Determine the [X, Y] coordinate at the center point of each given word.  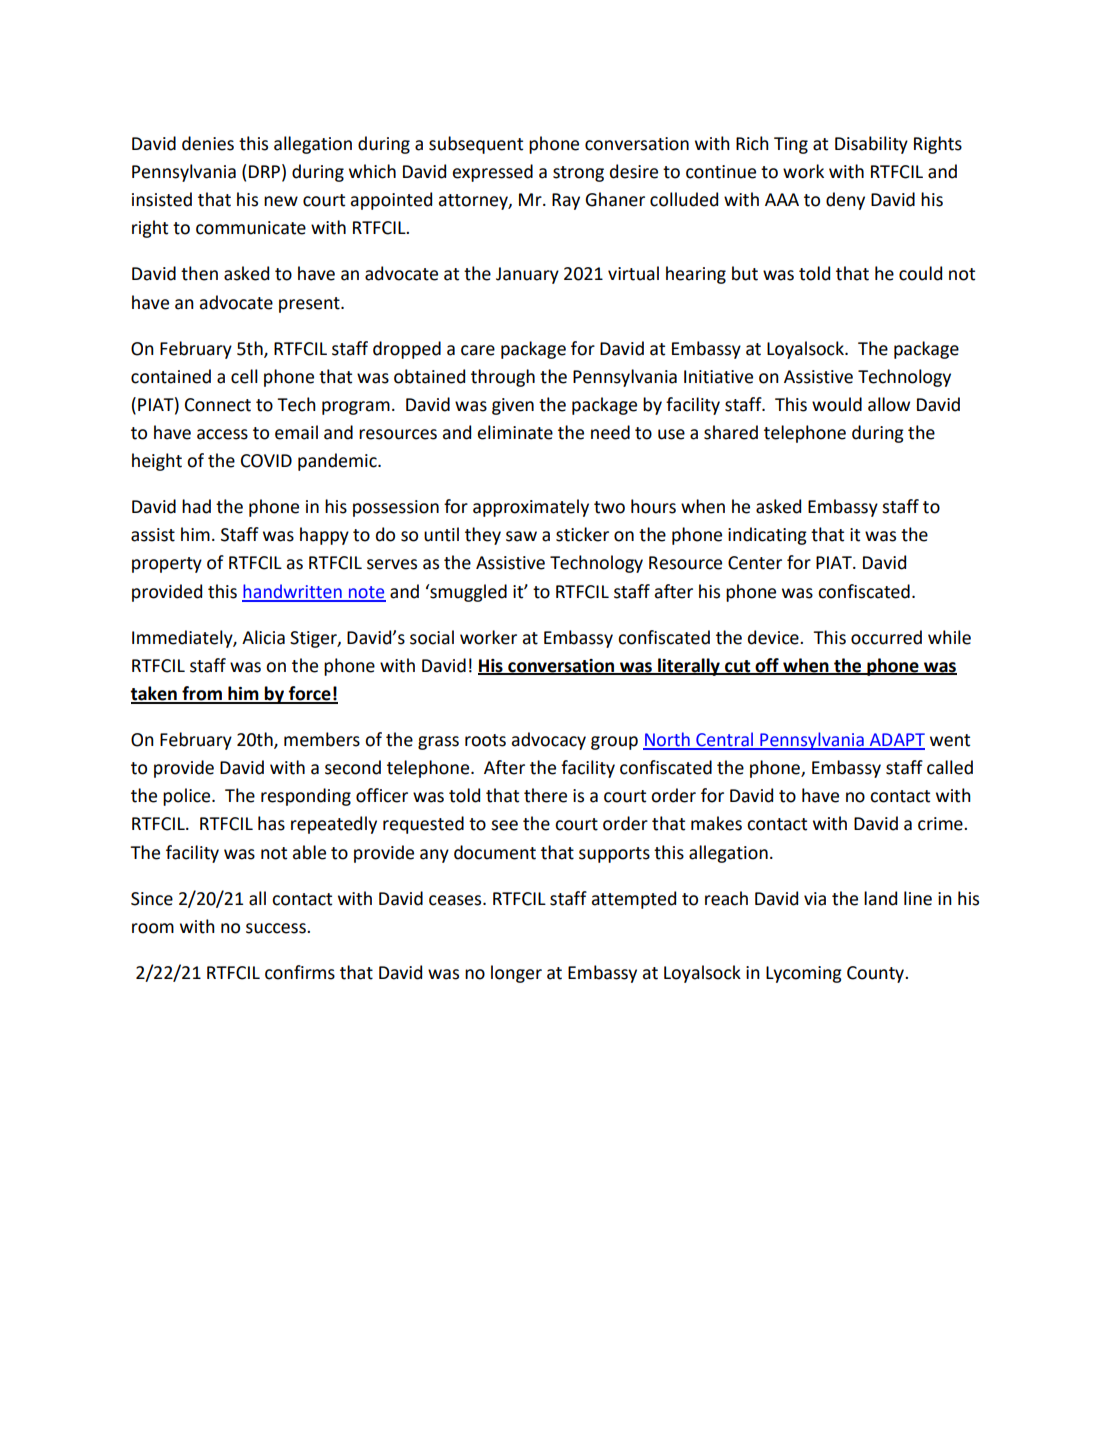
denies [208, 143]
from [202, 694]
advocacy [549, 741]
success [277, 928]
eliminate [515, 432]
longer [516, 974]
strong [578, 174]
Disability [871, 145]
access [222, 434]
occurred [886, 637]
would [837, 404]
